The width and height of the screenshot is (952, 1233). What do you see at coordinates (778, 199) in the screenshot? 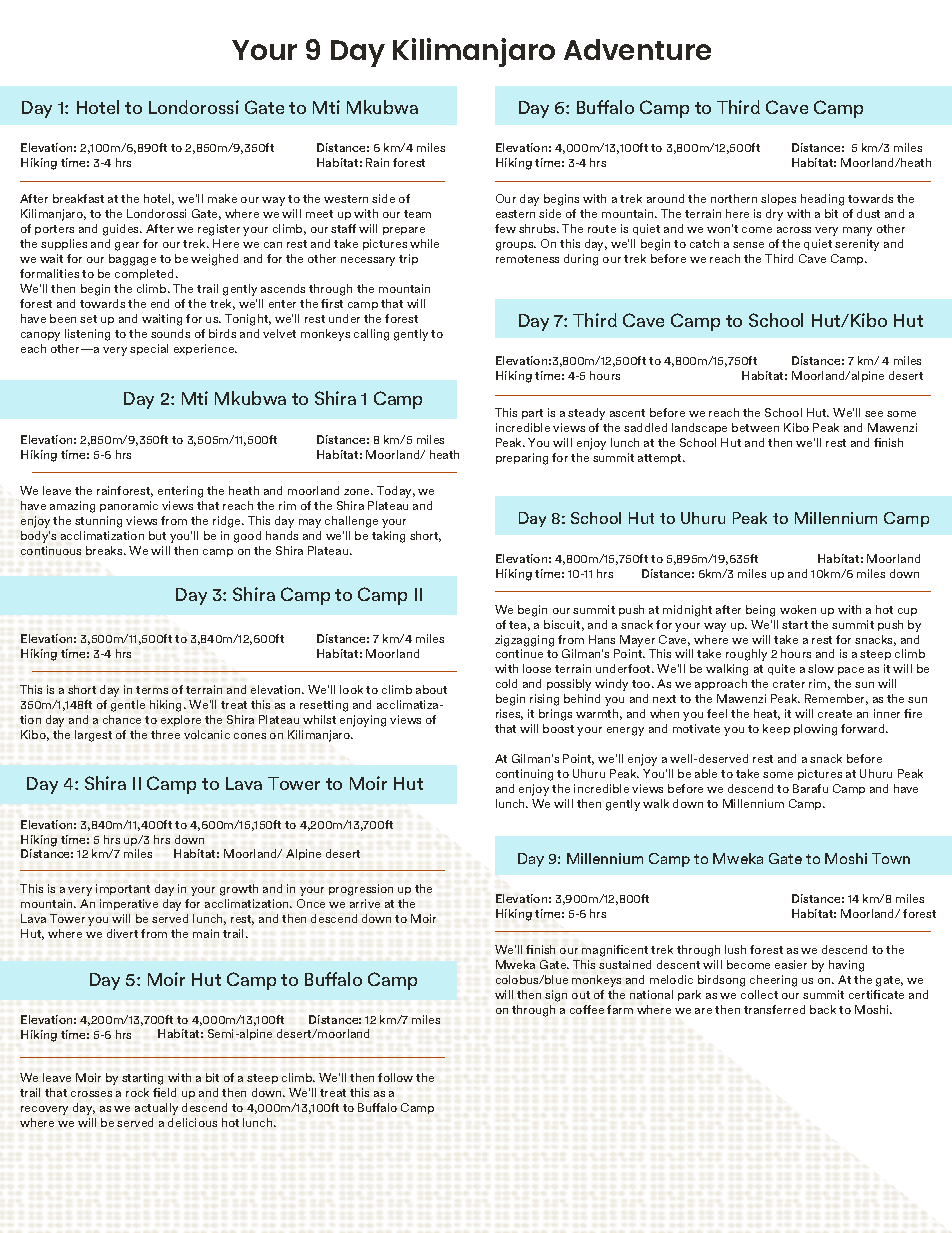
I see `slopes` at bounding box center [778, 199].
